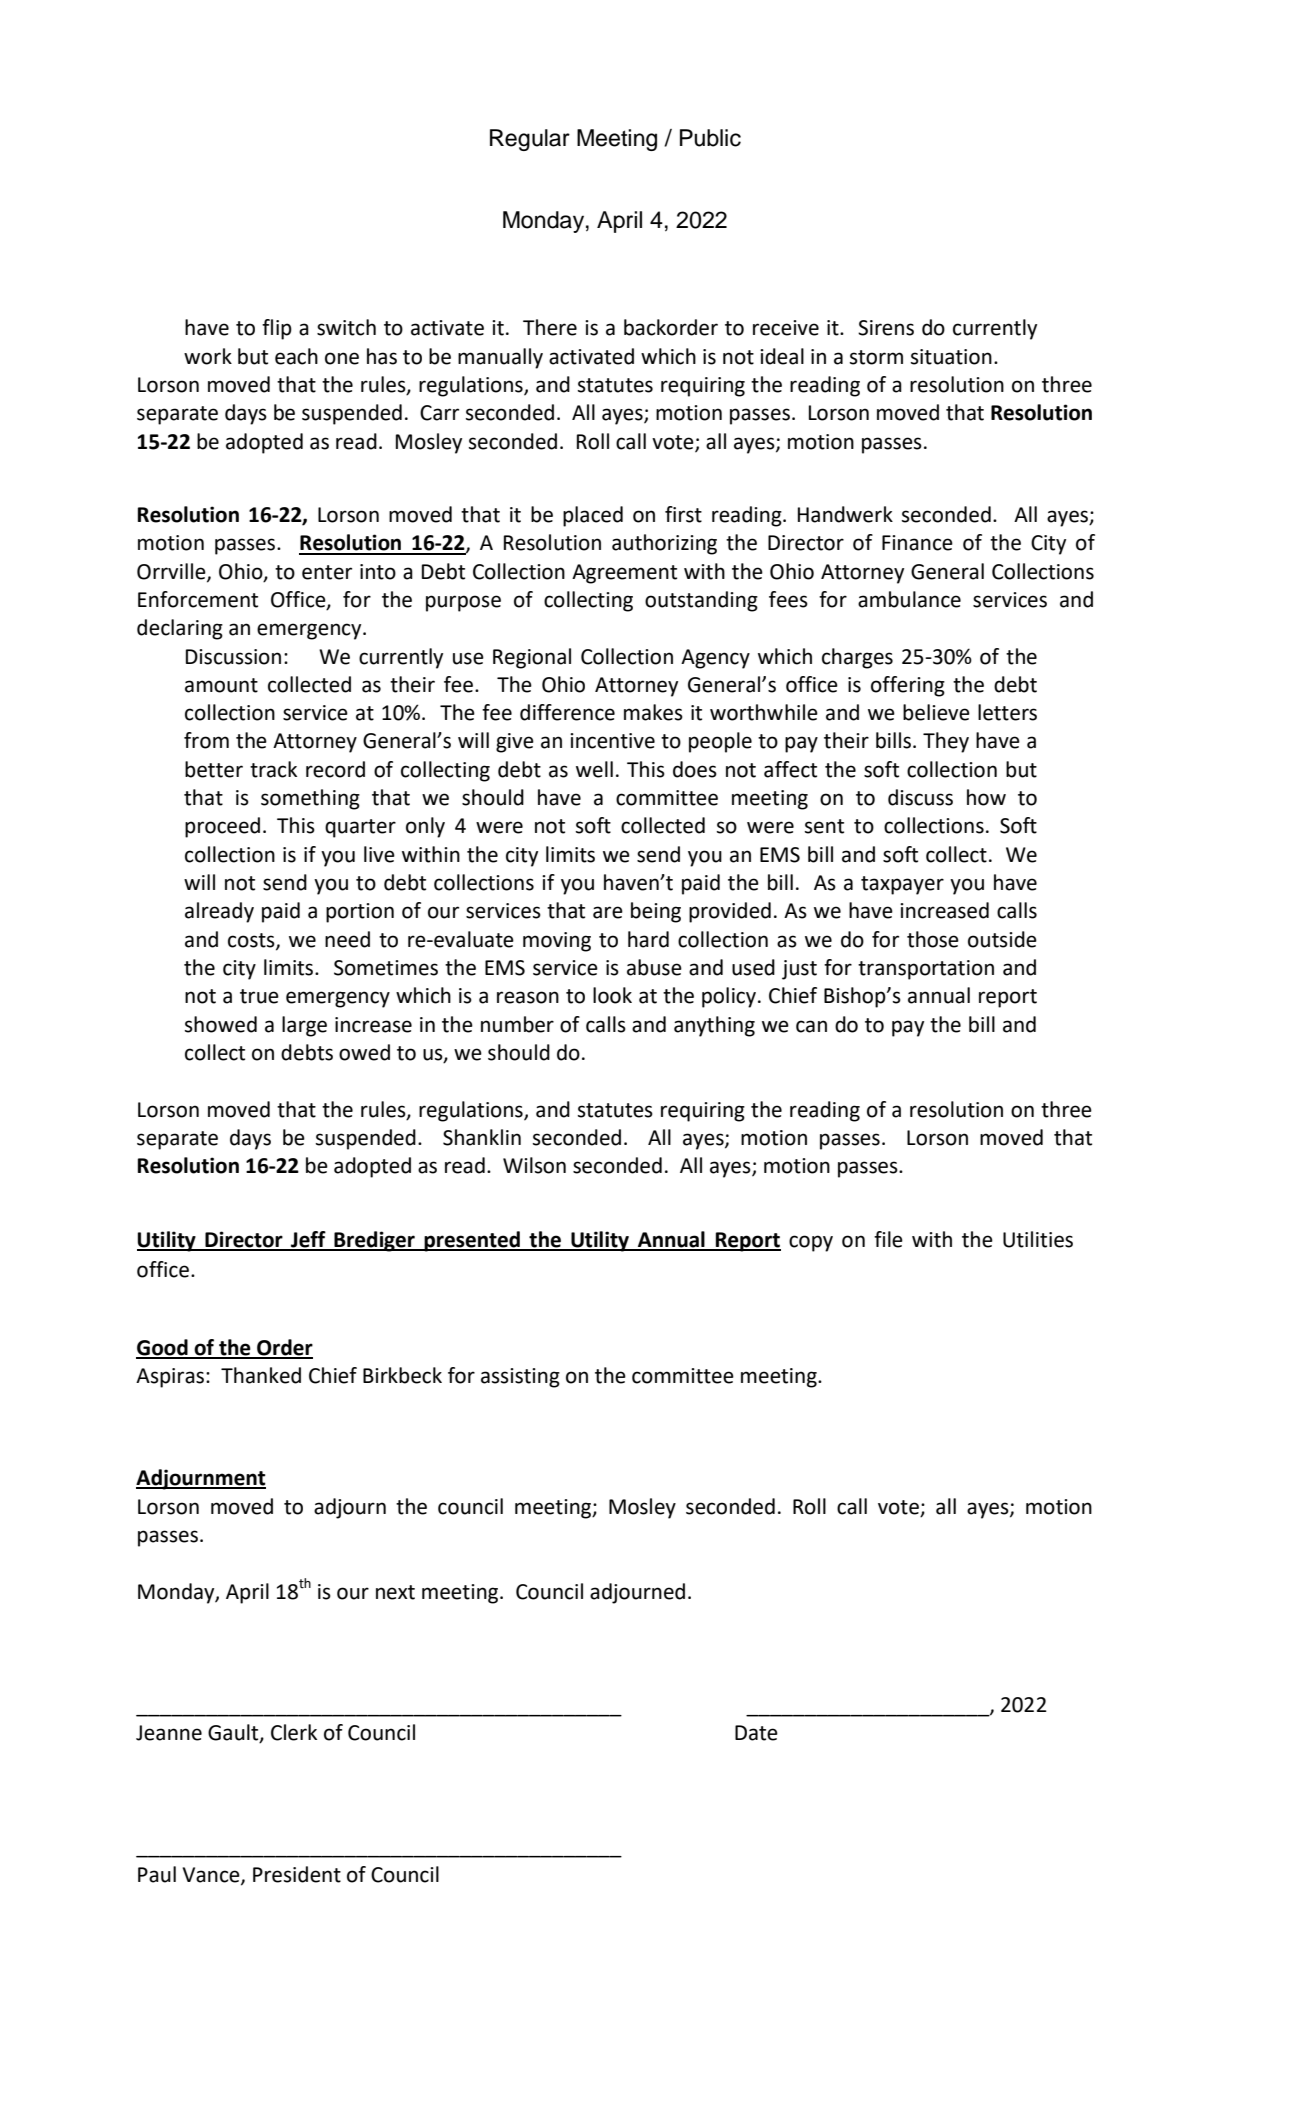 The height and width of the image is (2125, 1290). I want to click on Sirens, so click(886, 328).
